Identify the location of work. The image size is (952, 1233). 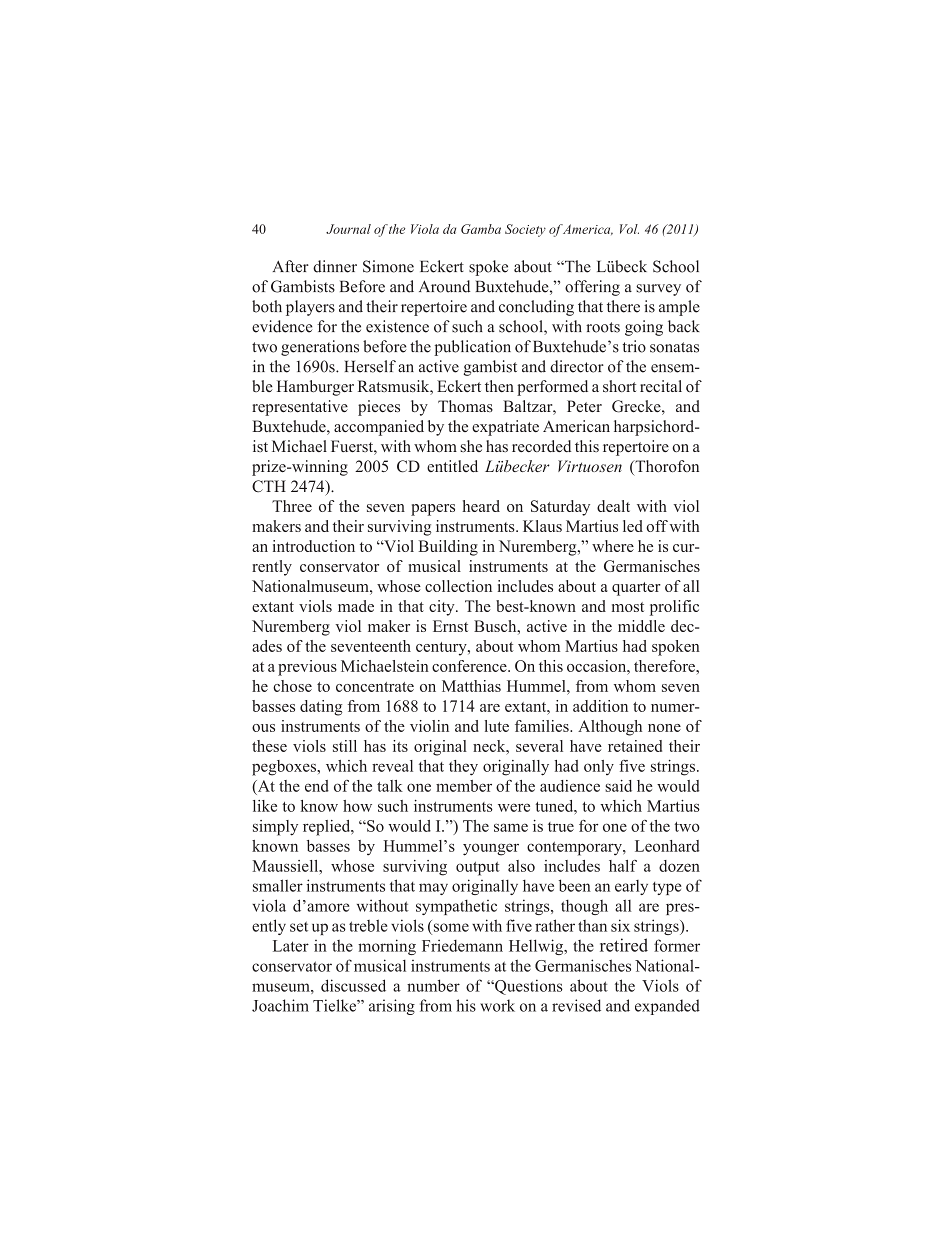
(497, 1005).
